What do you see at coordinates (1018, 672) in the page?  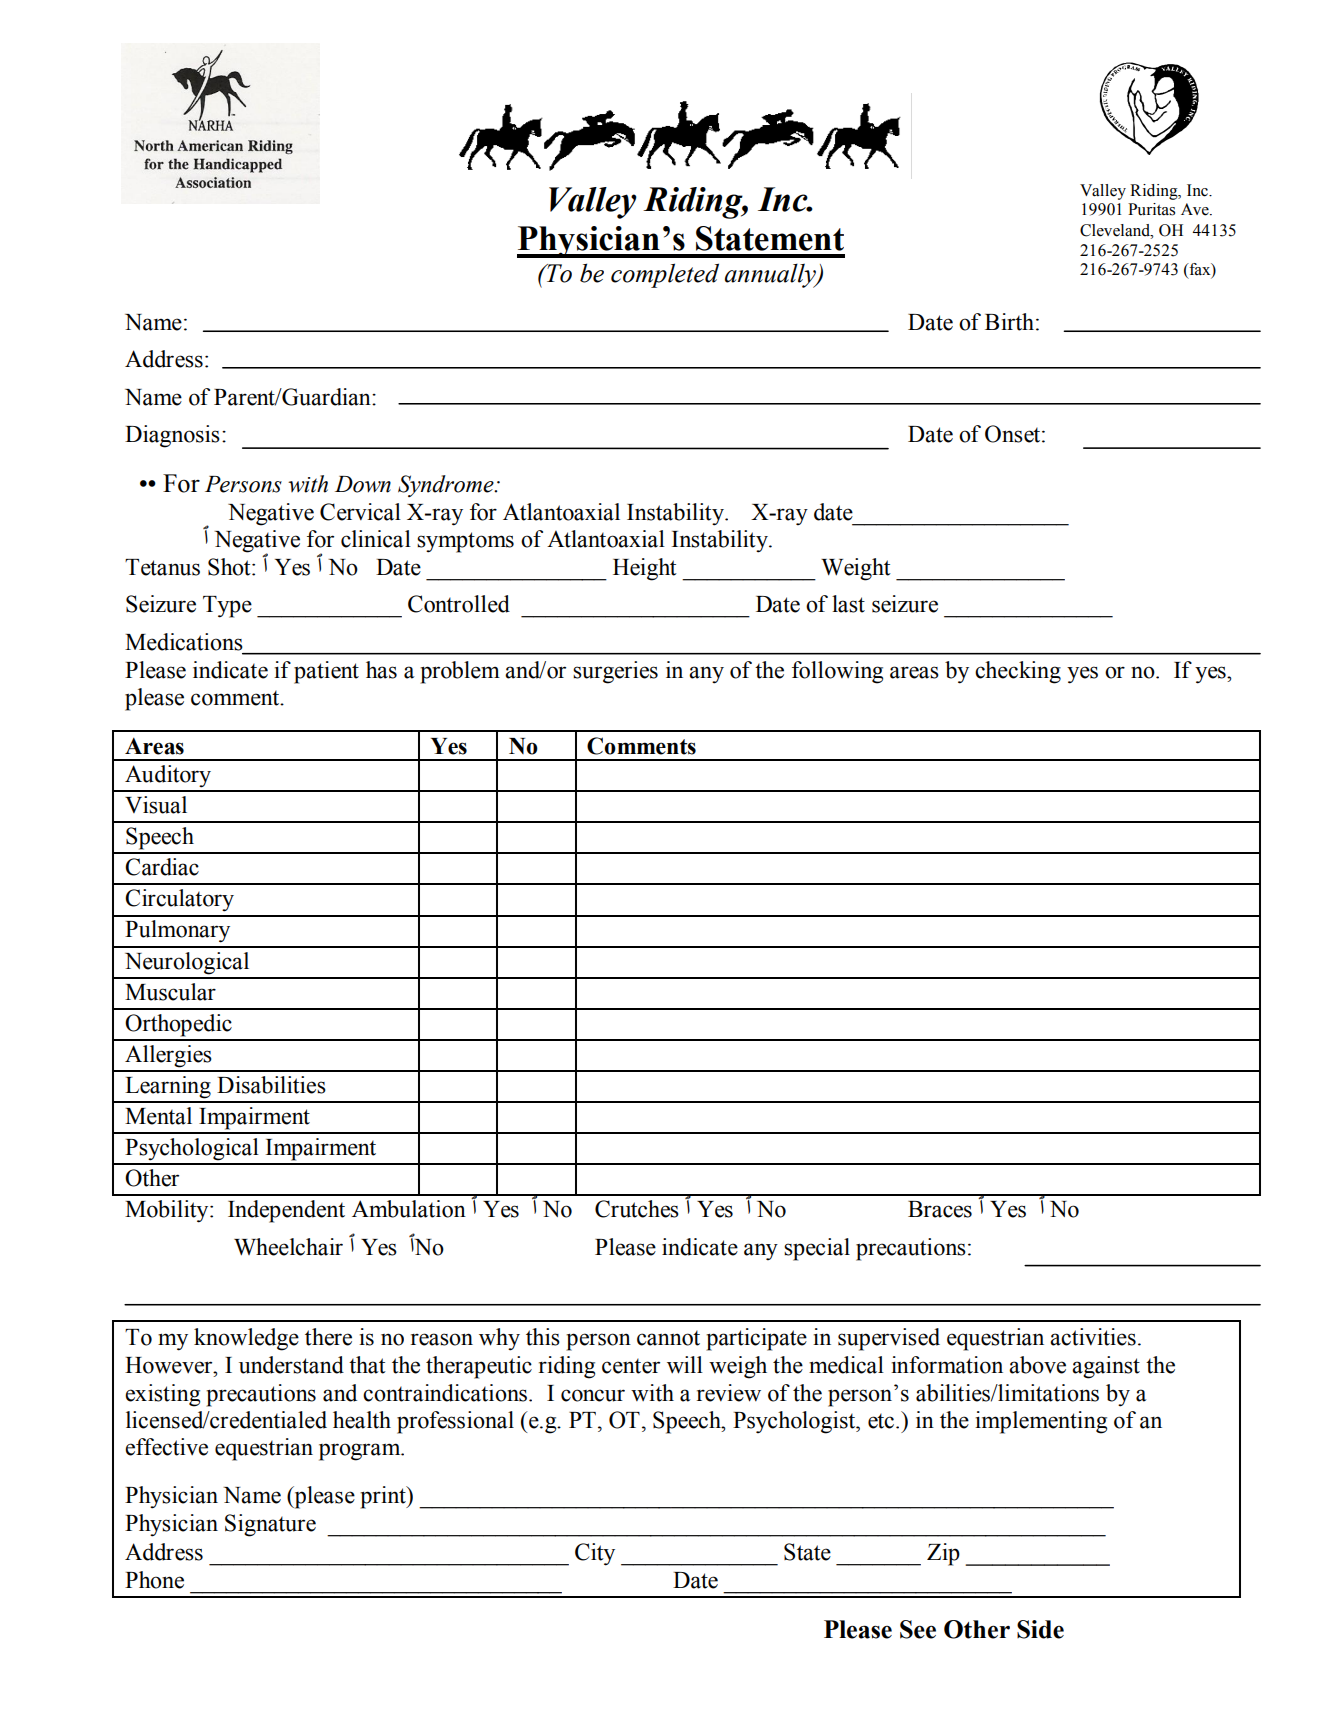 I see `checking` at bounding box center [1018, 672].
